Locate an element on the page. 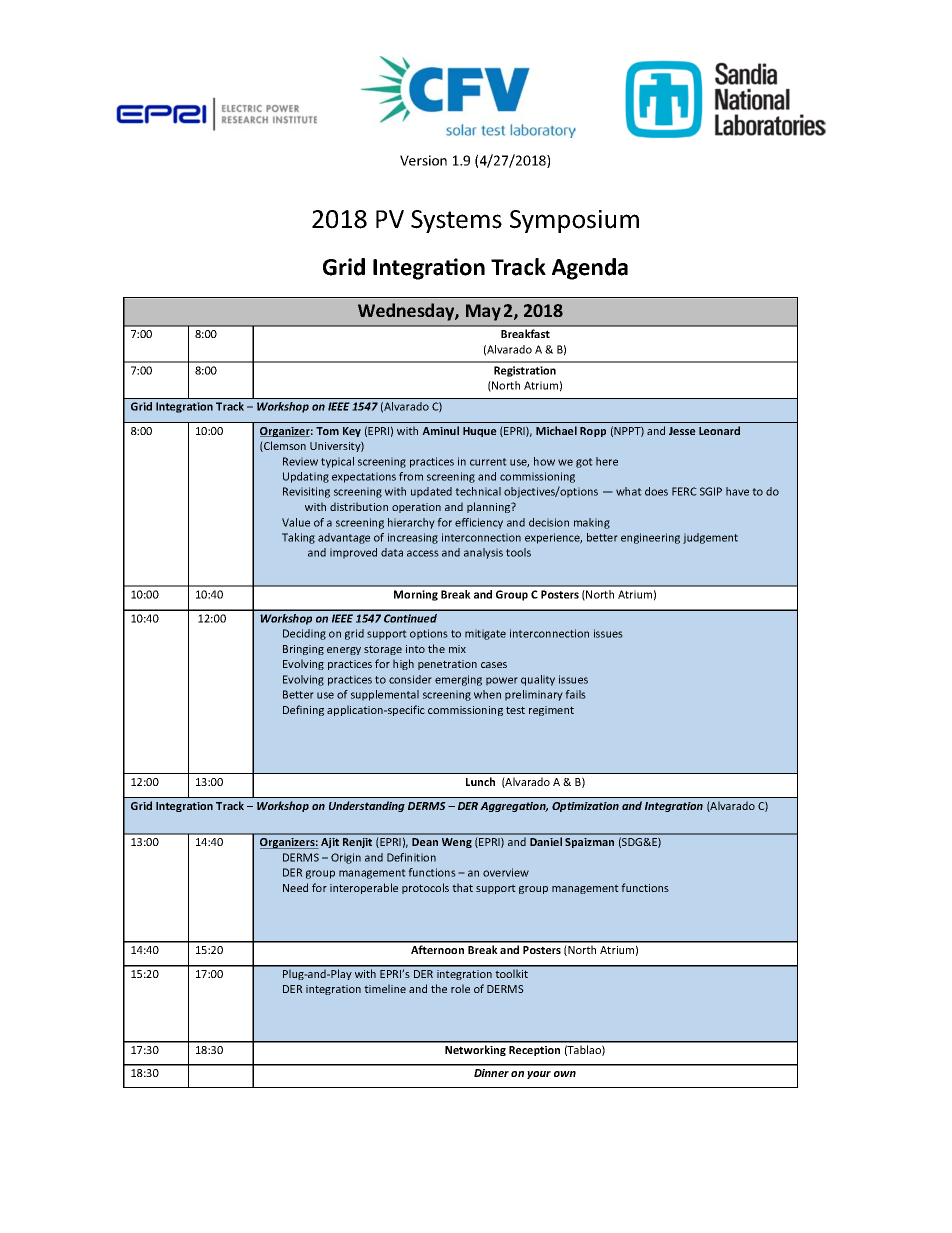 The height and width of the image is (1233, 952). judgement is located at coordinates (710, 538).
